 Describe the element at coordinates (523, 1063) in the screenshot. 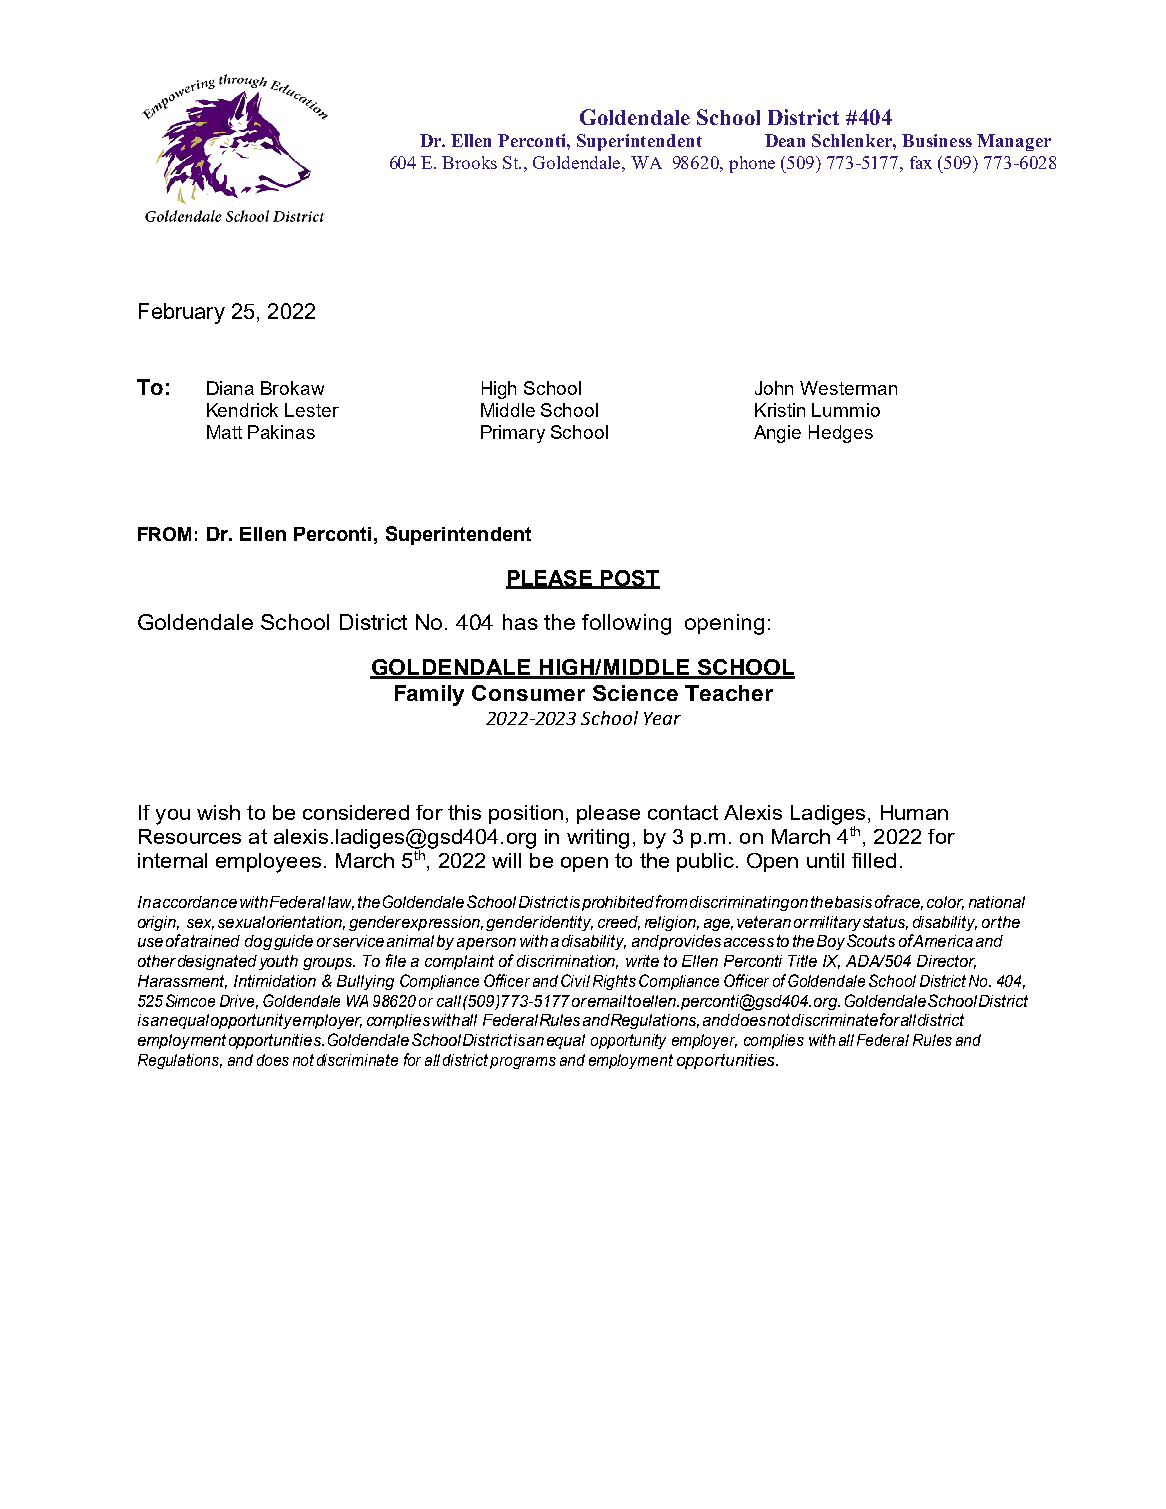

I see `programs` at that location.
